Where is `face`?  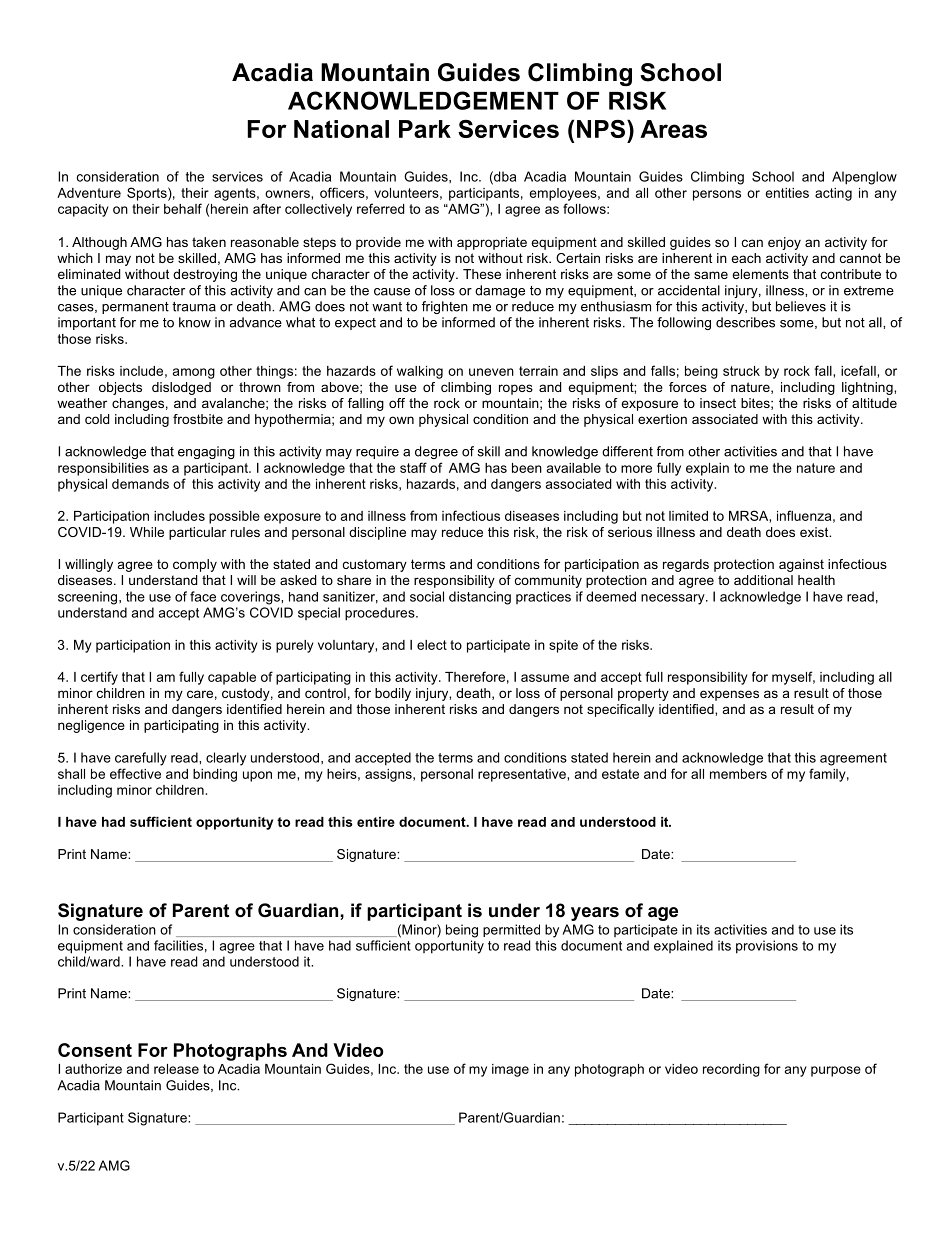 face is located at coordinates (203, 596).
